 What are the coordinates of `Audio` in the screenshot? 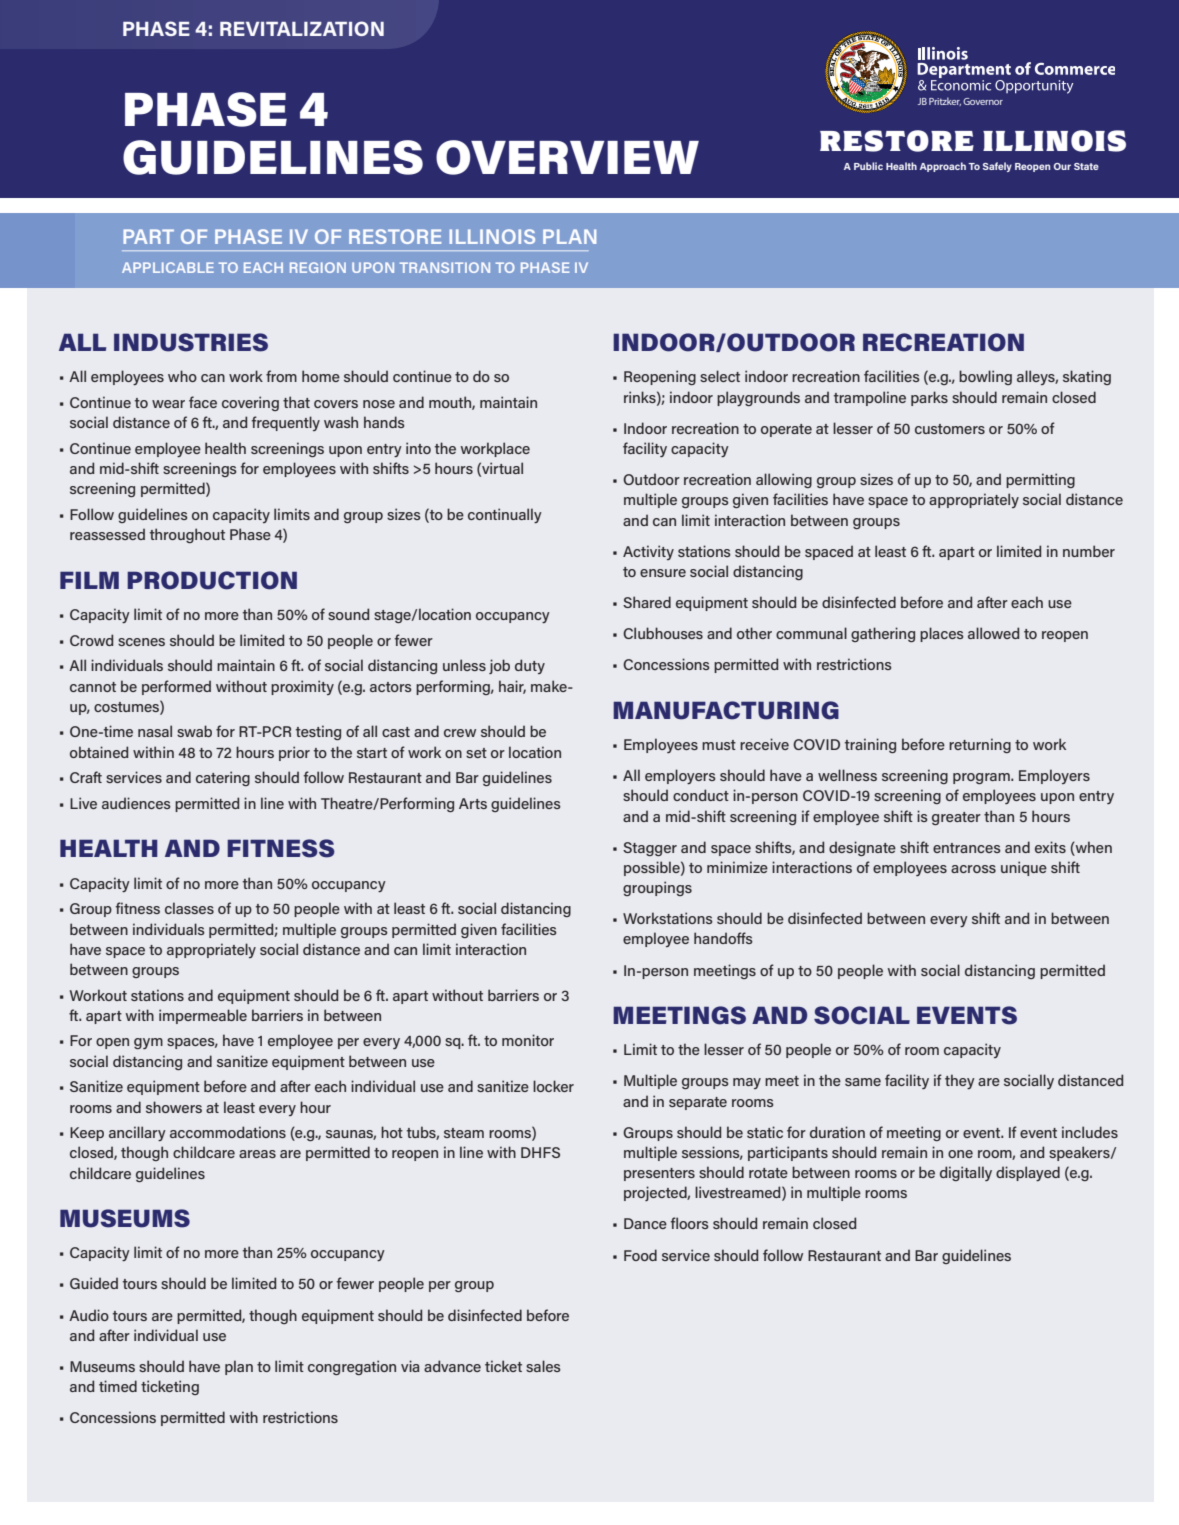 It's located at (89, 1315).
